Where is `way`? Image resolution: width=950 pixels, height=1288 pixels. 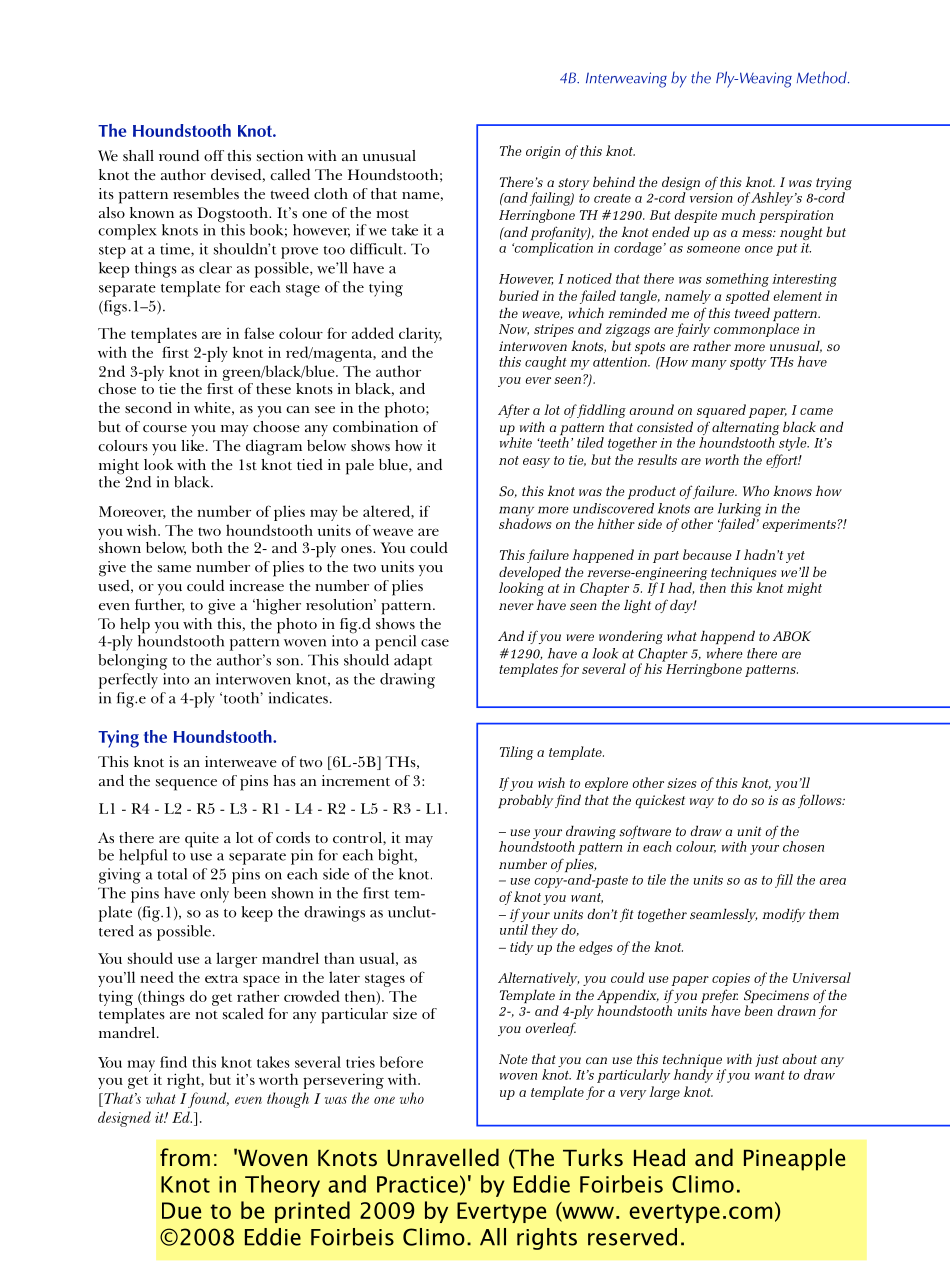 way is located at coordinates (702, 803).
